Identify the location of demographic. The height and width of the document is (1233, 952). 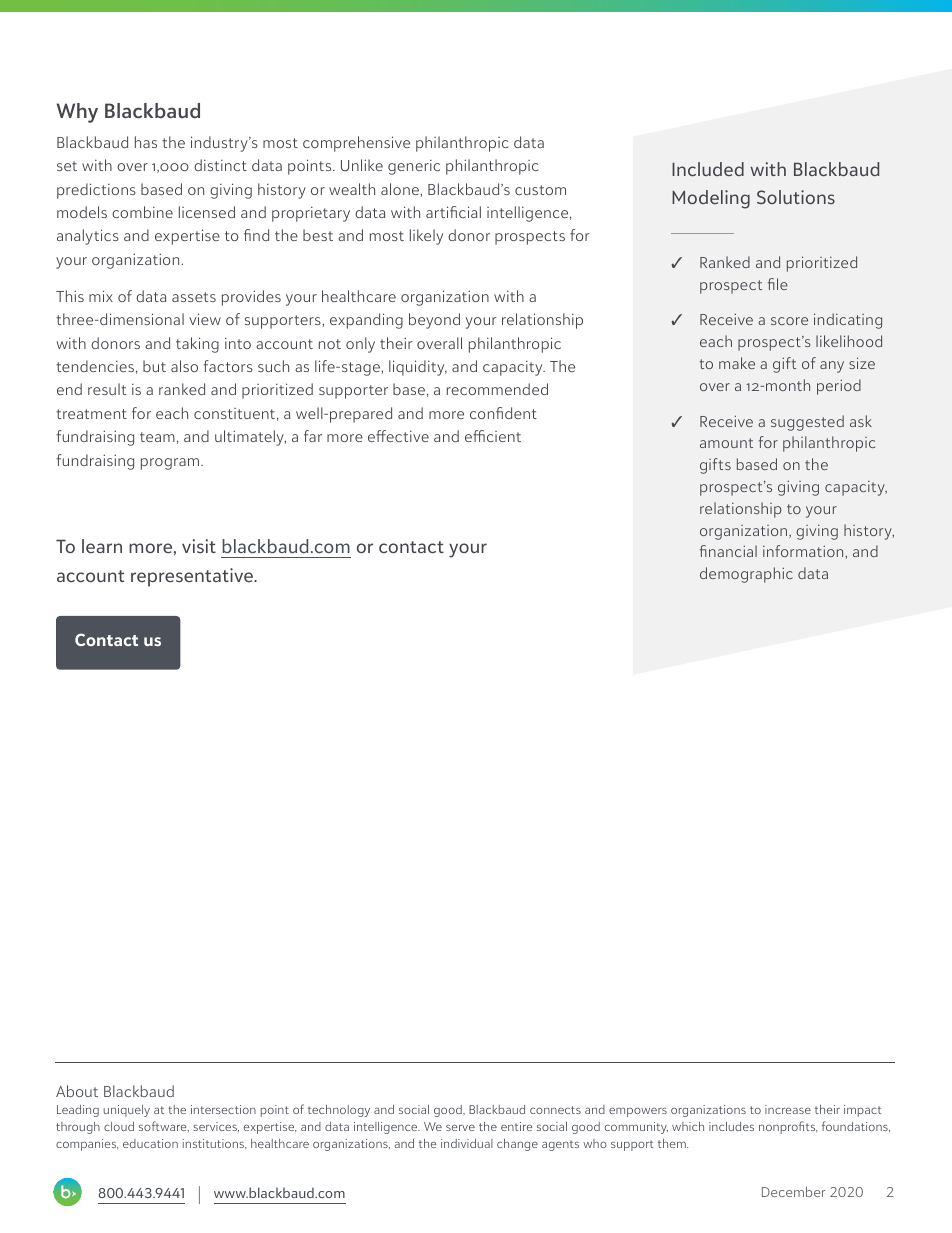
(746, 575).
